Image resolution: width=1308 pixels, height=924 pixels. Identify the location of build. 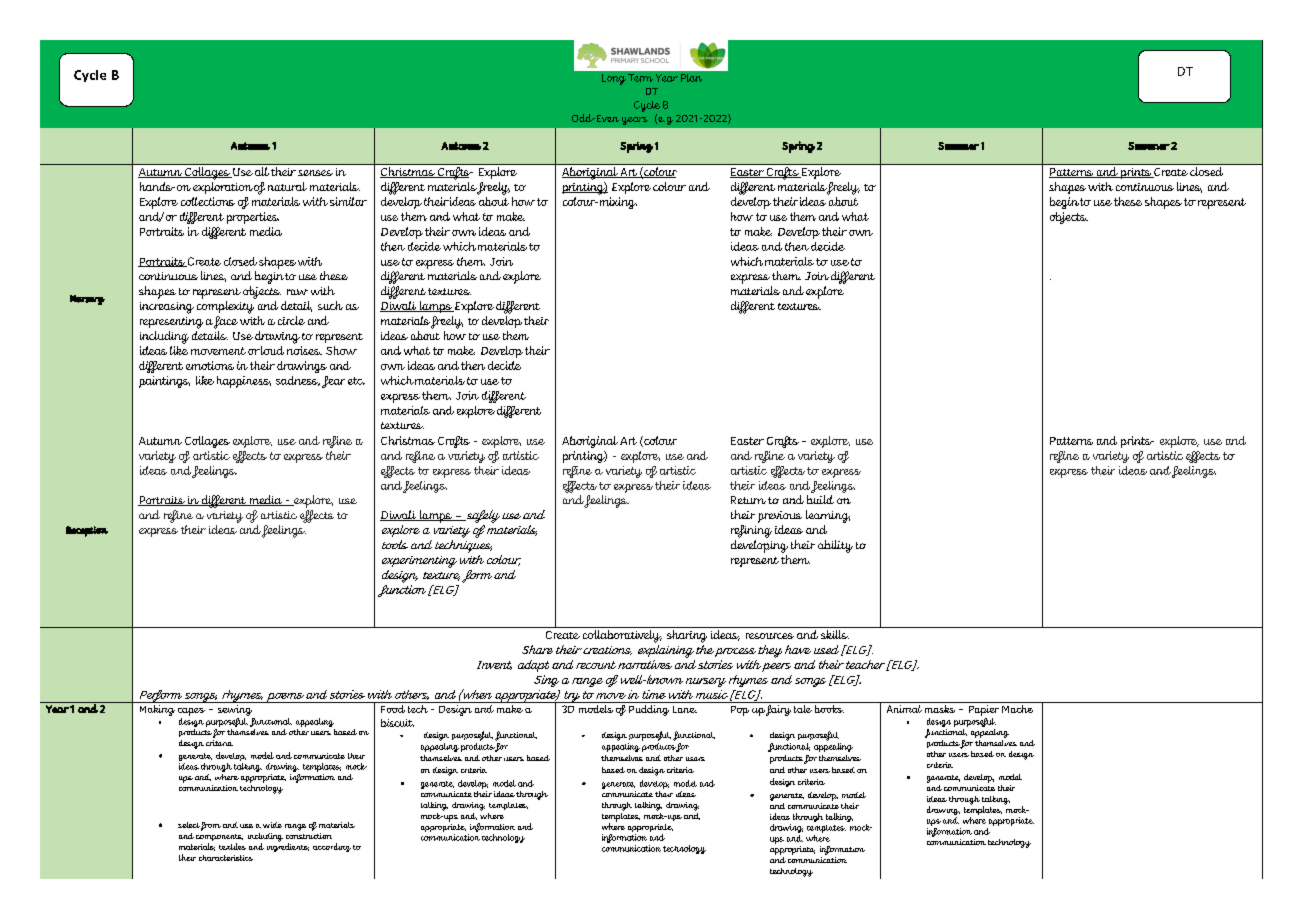
(820, 499).
